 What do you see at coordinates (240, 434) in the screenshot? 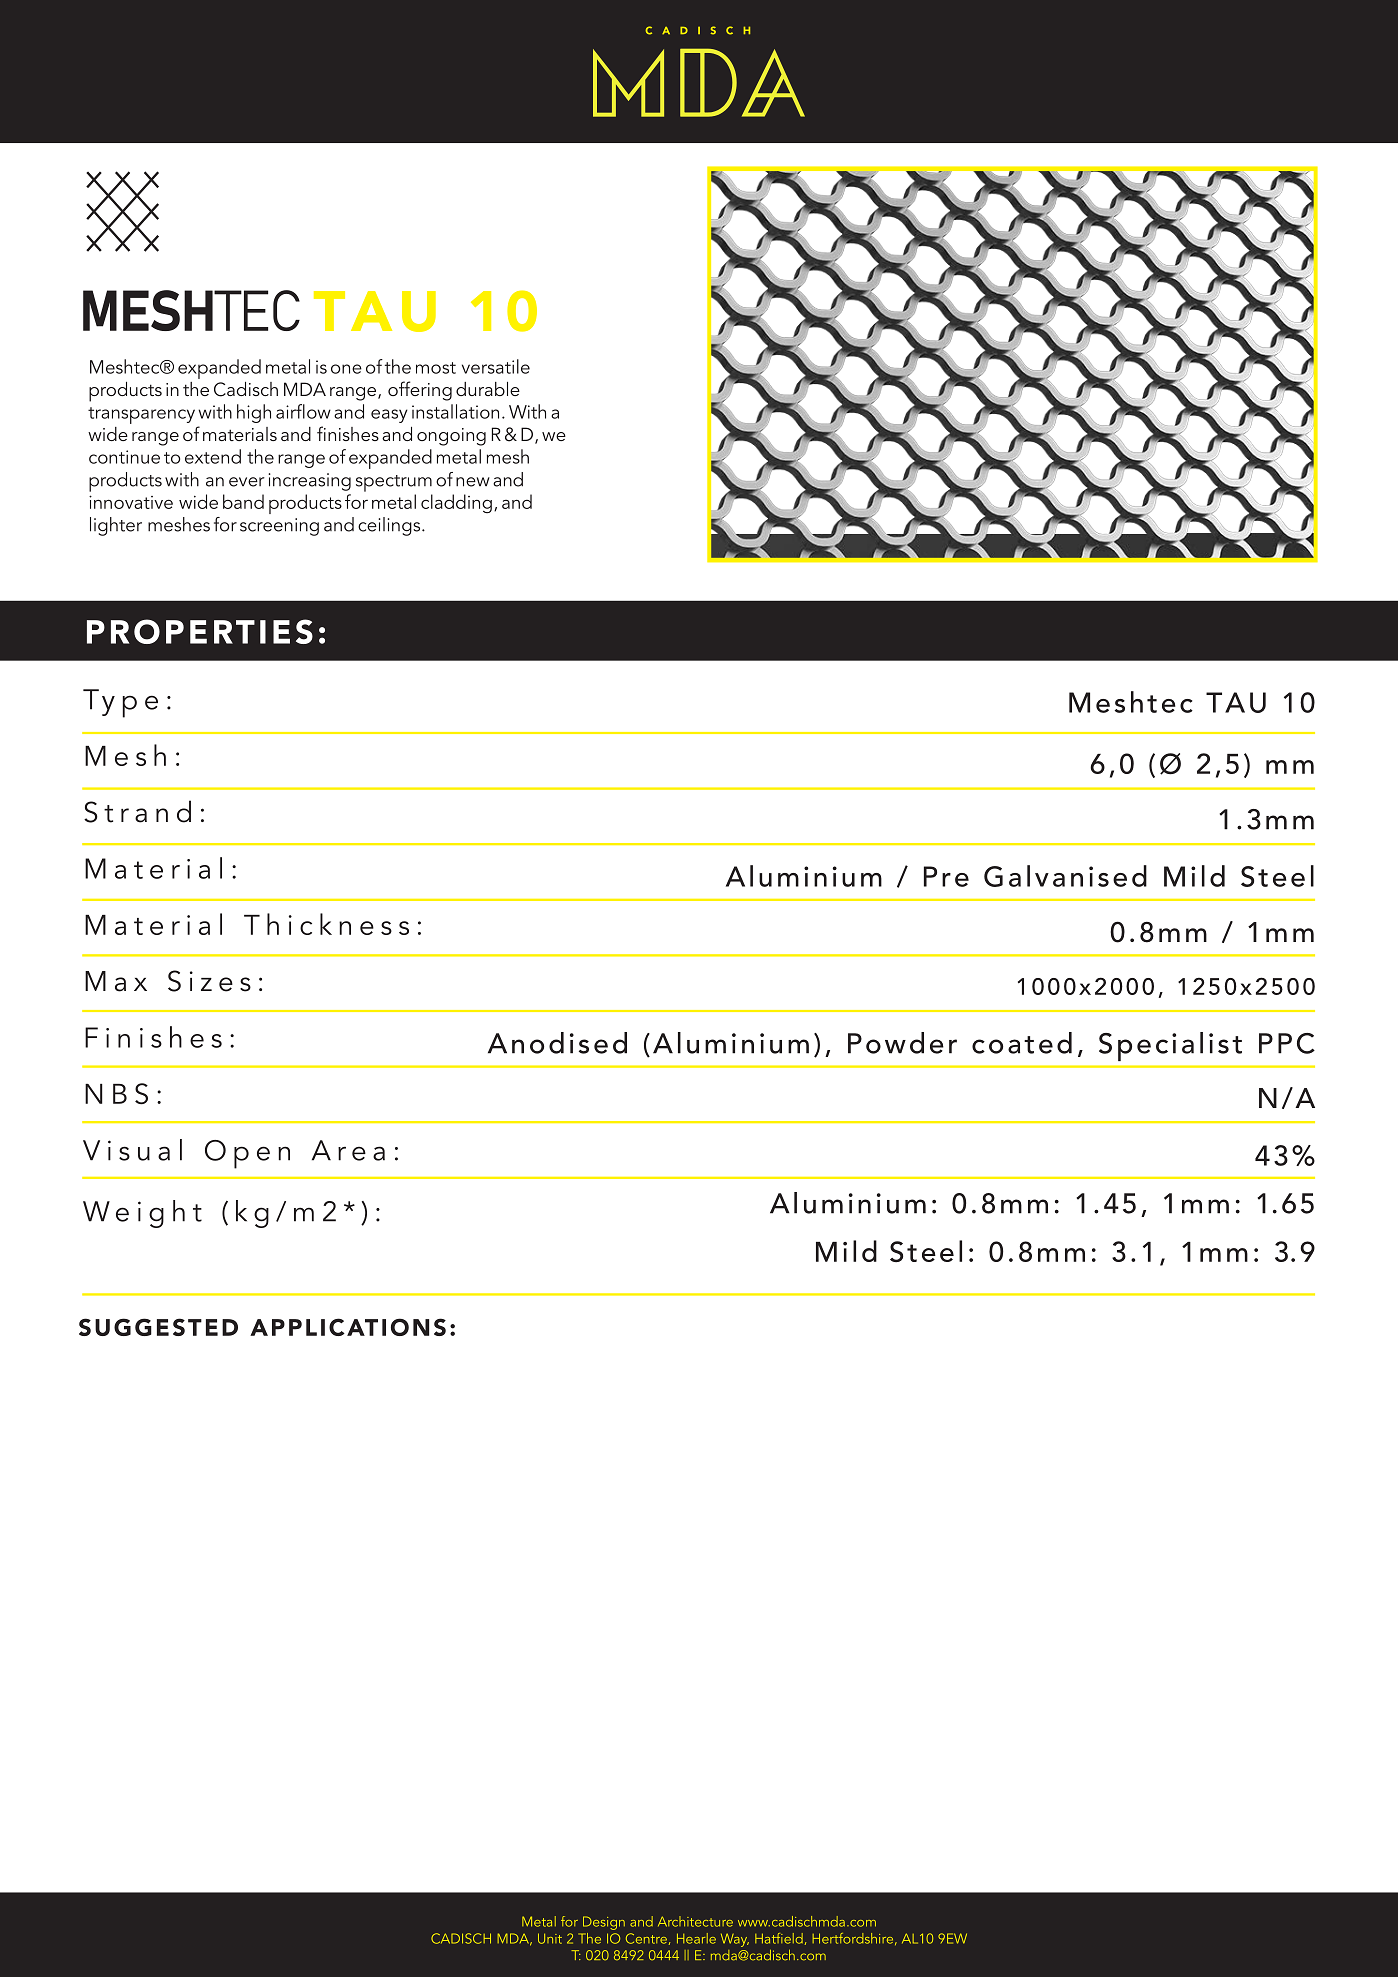
I see `materials` at bounding box center [240, 434].
